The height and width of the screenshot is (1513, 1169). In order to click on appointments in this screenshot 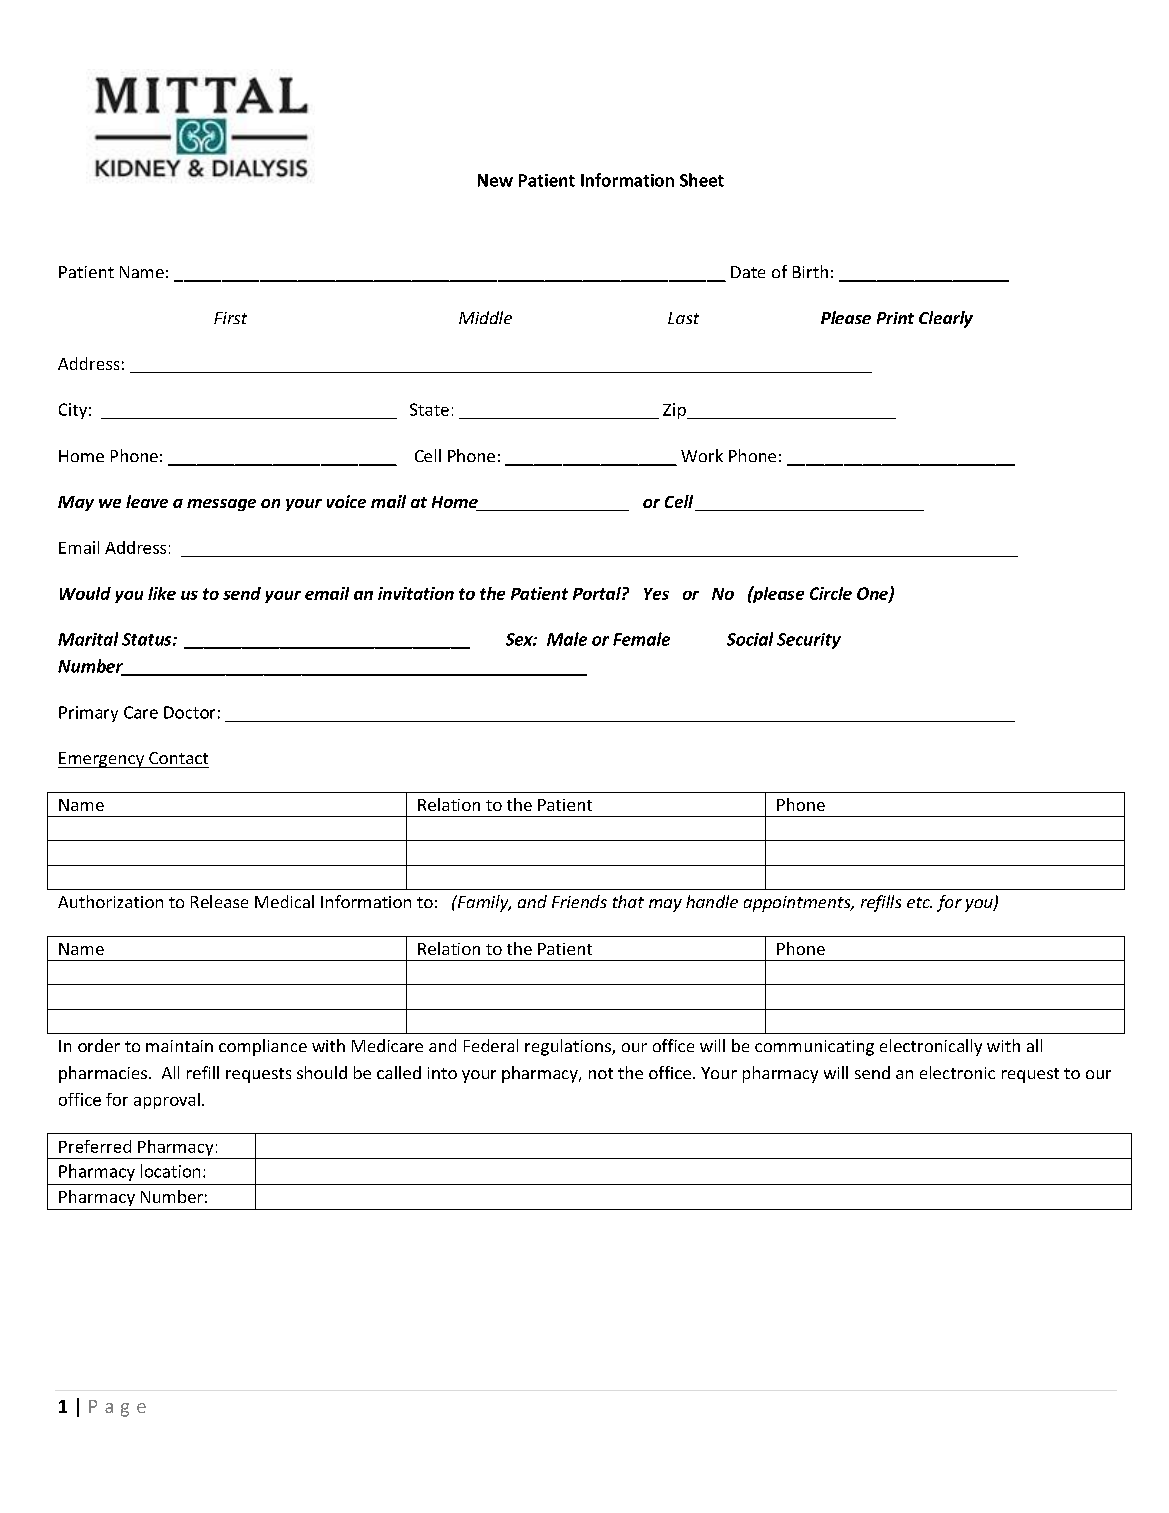, I will do `click(798, 904)`.
